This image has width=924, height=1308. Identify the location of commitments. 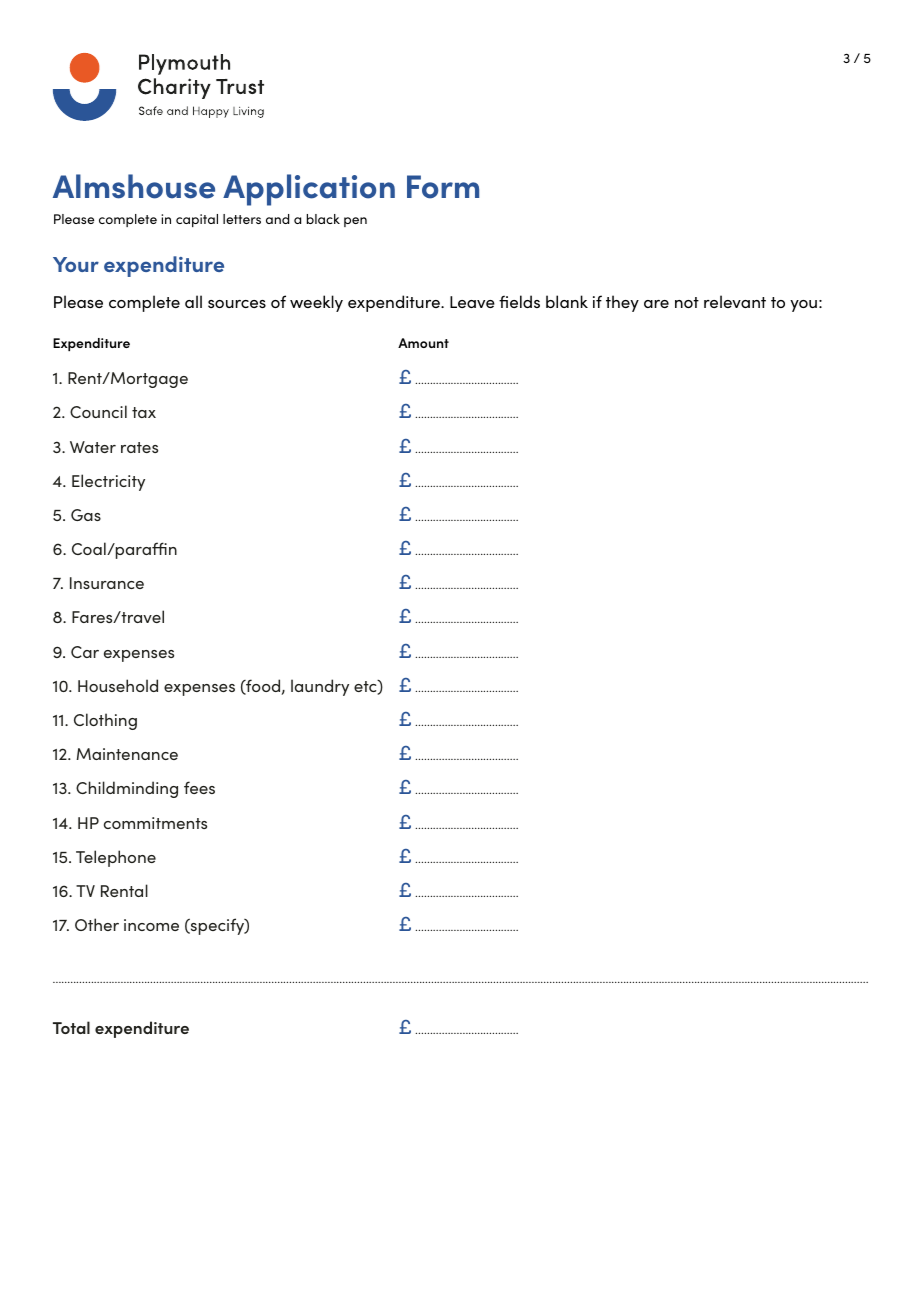
(155, 823).
